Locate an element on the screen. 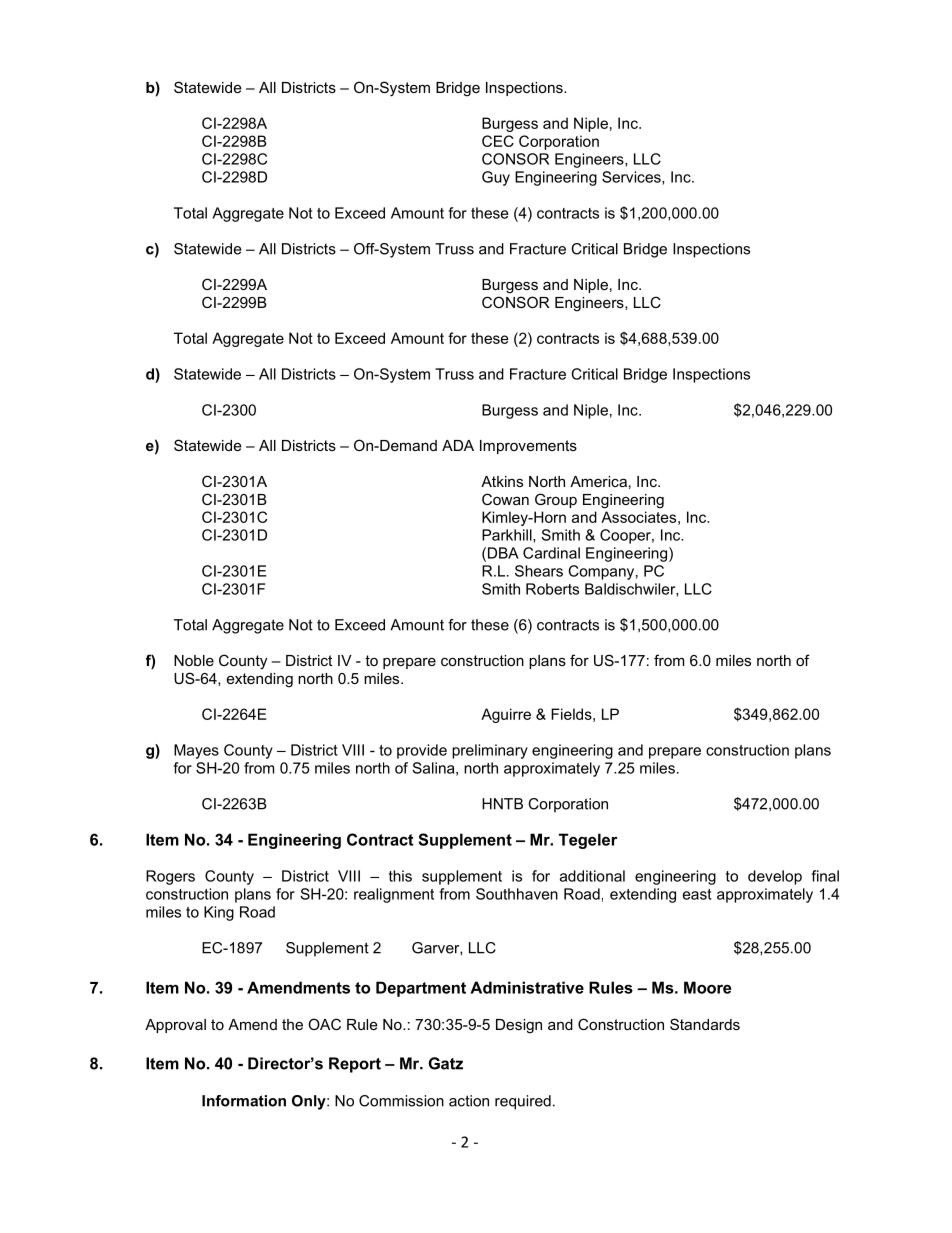 This screenshot has height=1233, width=952. Services is located at coordinates (632, 178).
